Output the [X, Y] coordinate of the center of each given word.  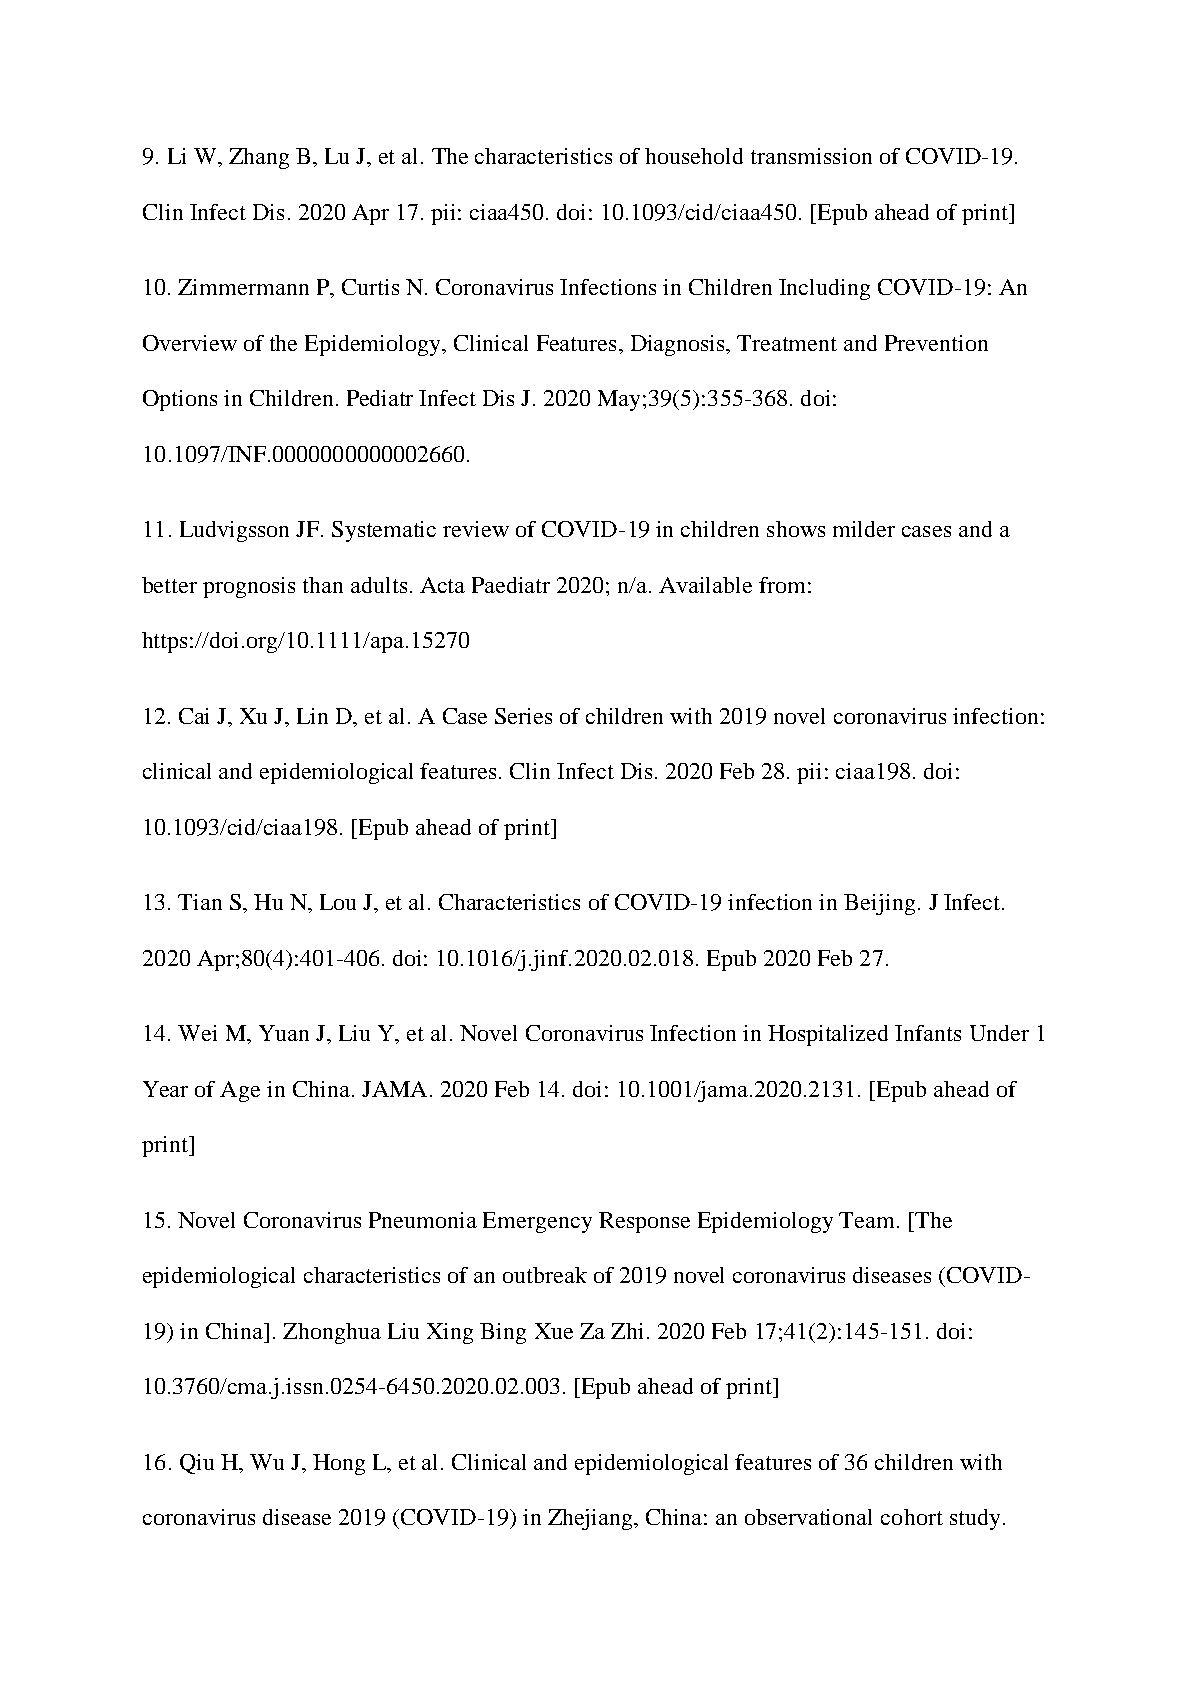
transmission [811, 156]
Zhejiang [591, 1519]
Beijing [879, 904]
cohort [912, 1517]
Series [523, 716]
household [694, 156]
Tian [200, 902]
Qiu [197, 1464]
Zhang [259, 158]
